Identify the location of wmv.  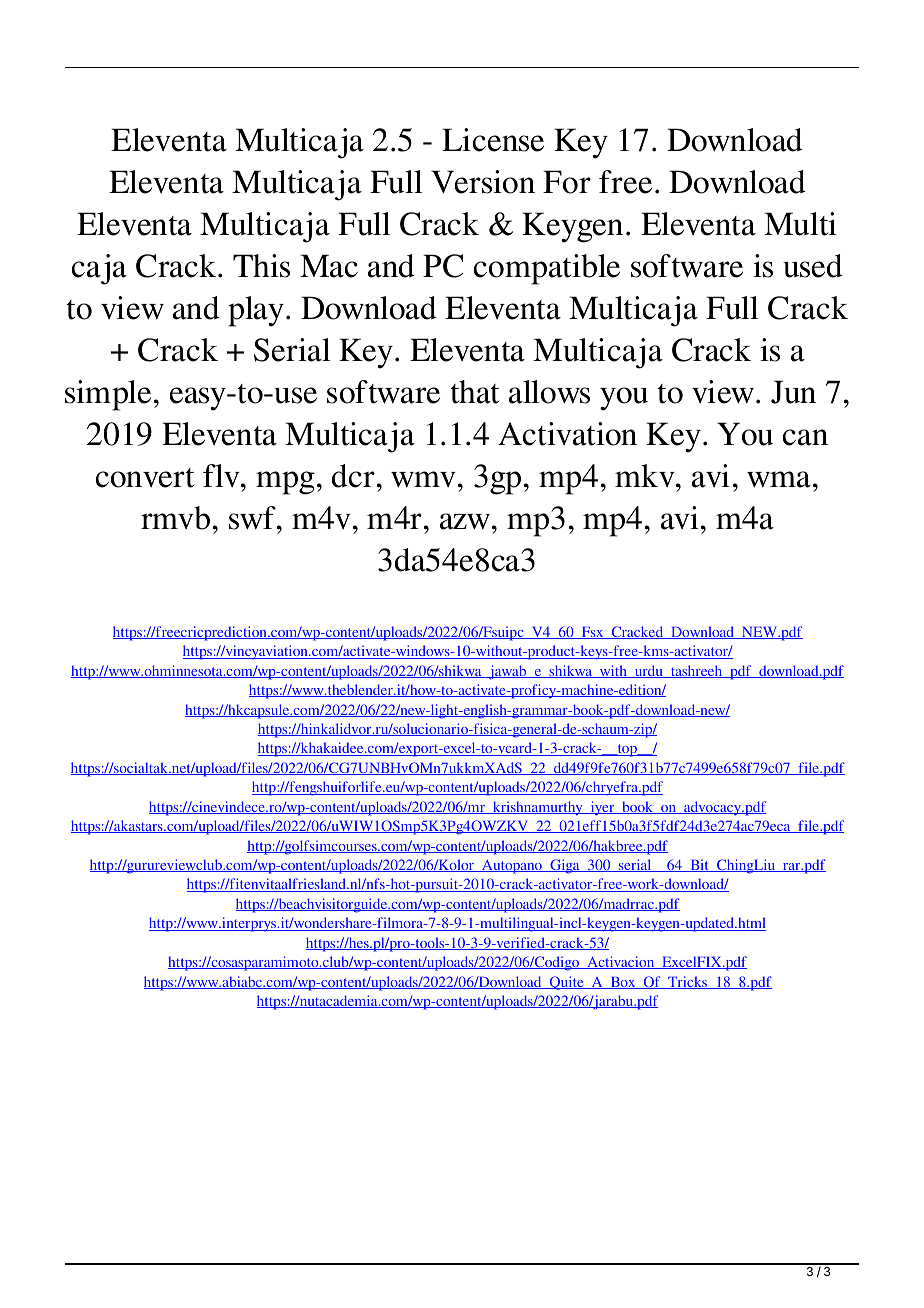
(425, 479).
